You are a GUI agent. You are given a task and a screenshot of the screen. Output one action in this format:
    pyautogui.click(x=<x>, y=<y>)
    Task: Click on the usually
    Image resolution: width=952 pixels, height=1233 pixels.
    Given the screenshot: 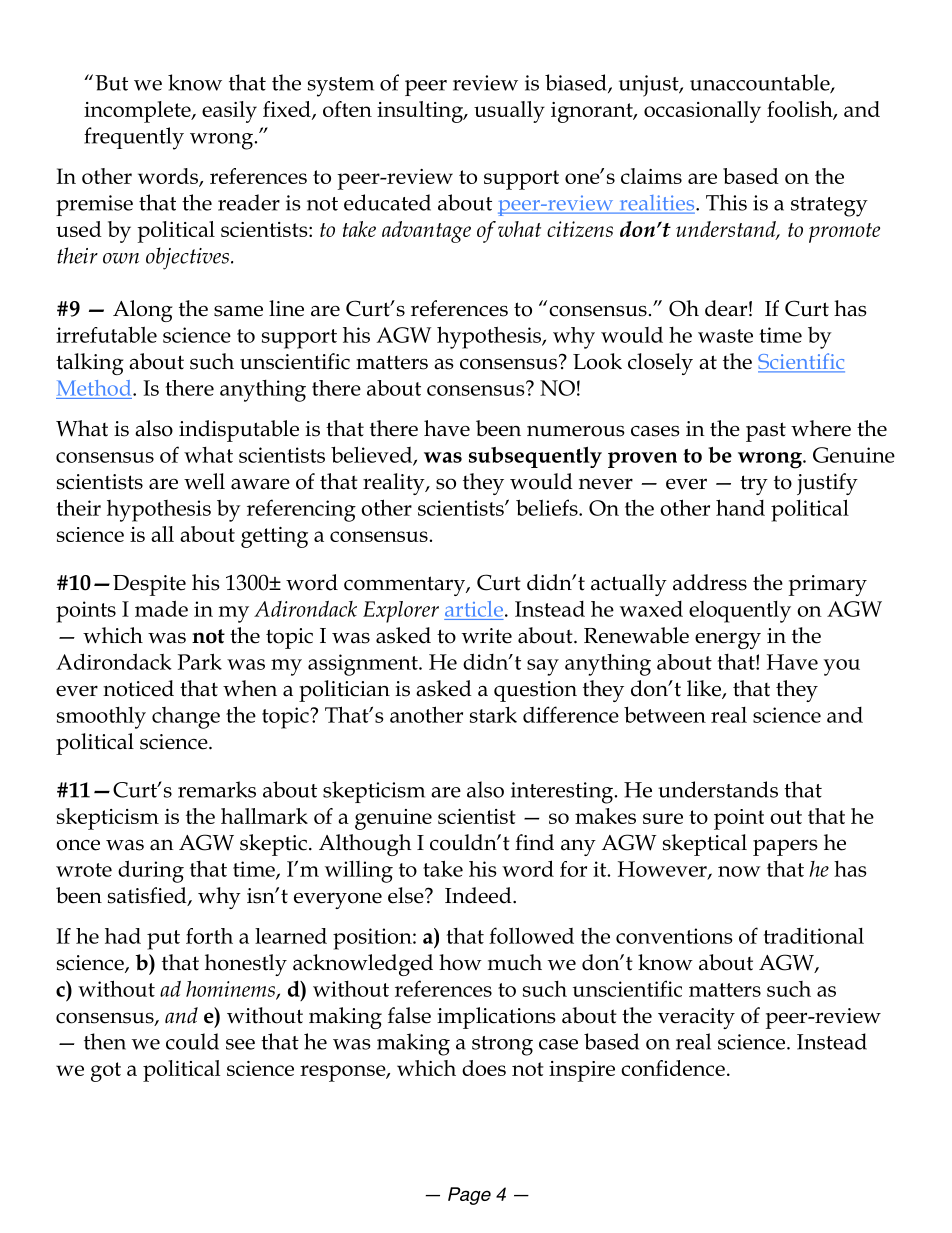 What is the action you would take?
    pyautogui.click(x=509, y=112)
